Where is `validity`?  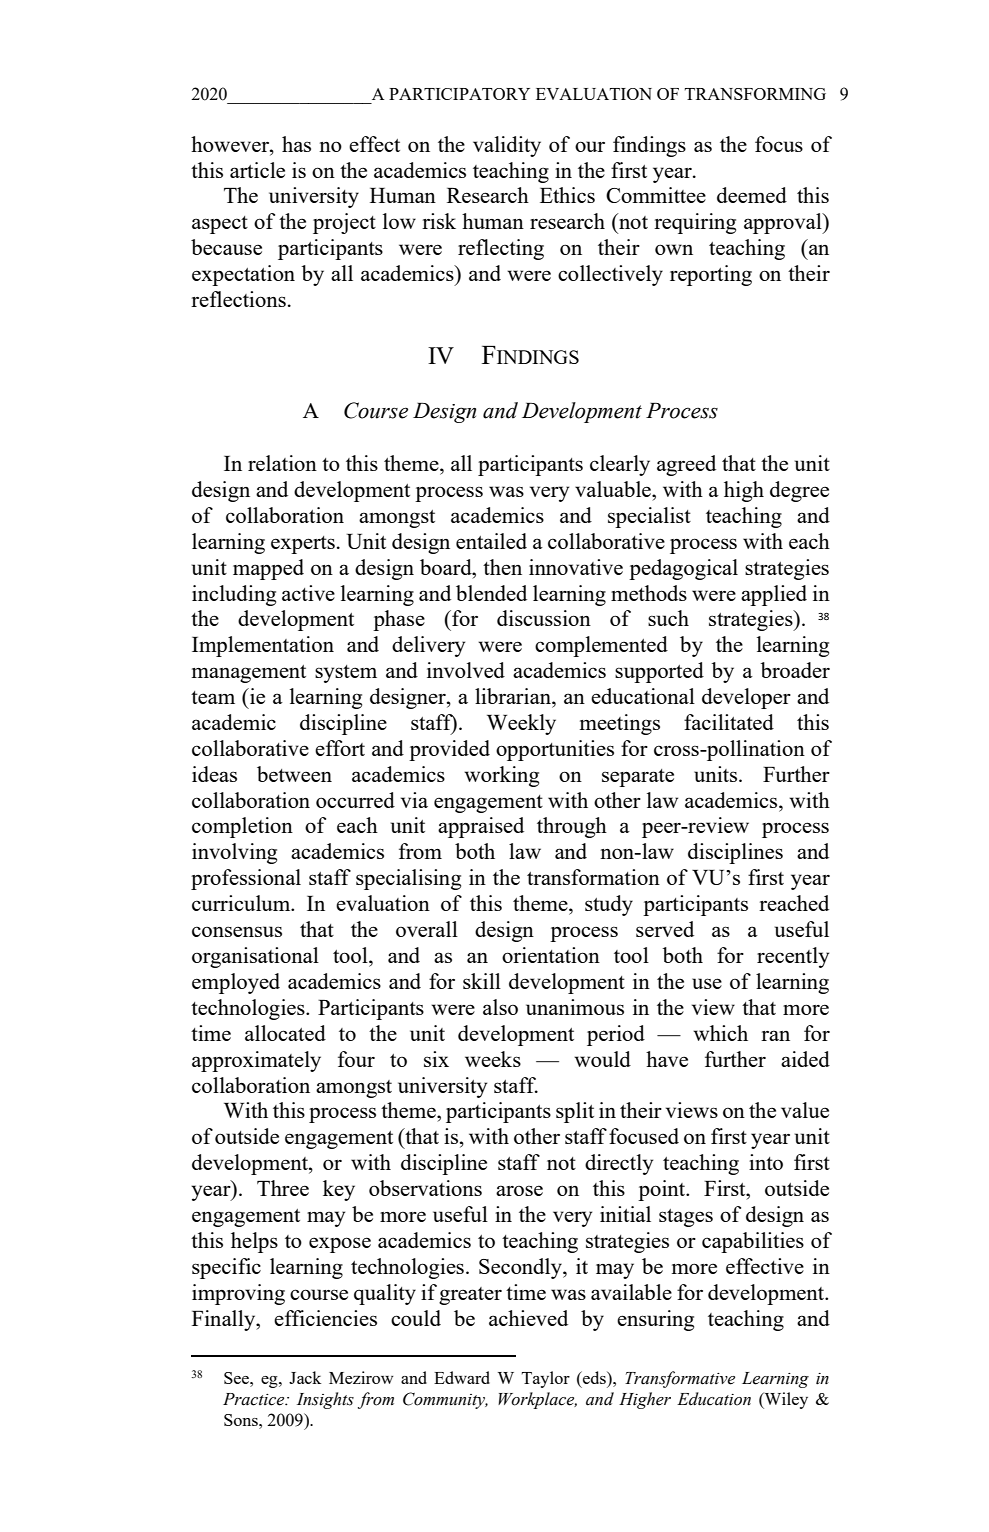
validity is located at coordinates (507, 146).
